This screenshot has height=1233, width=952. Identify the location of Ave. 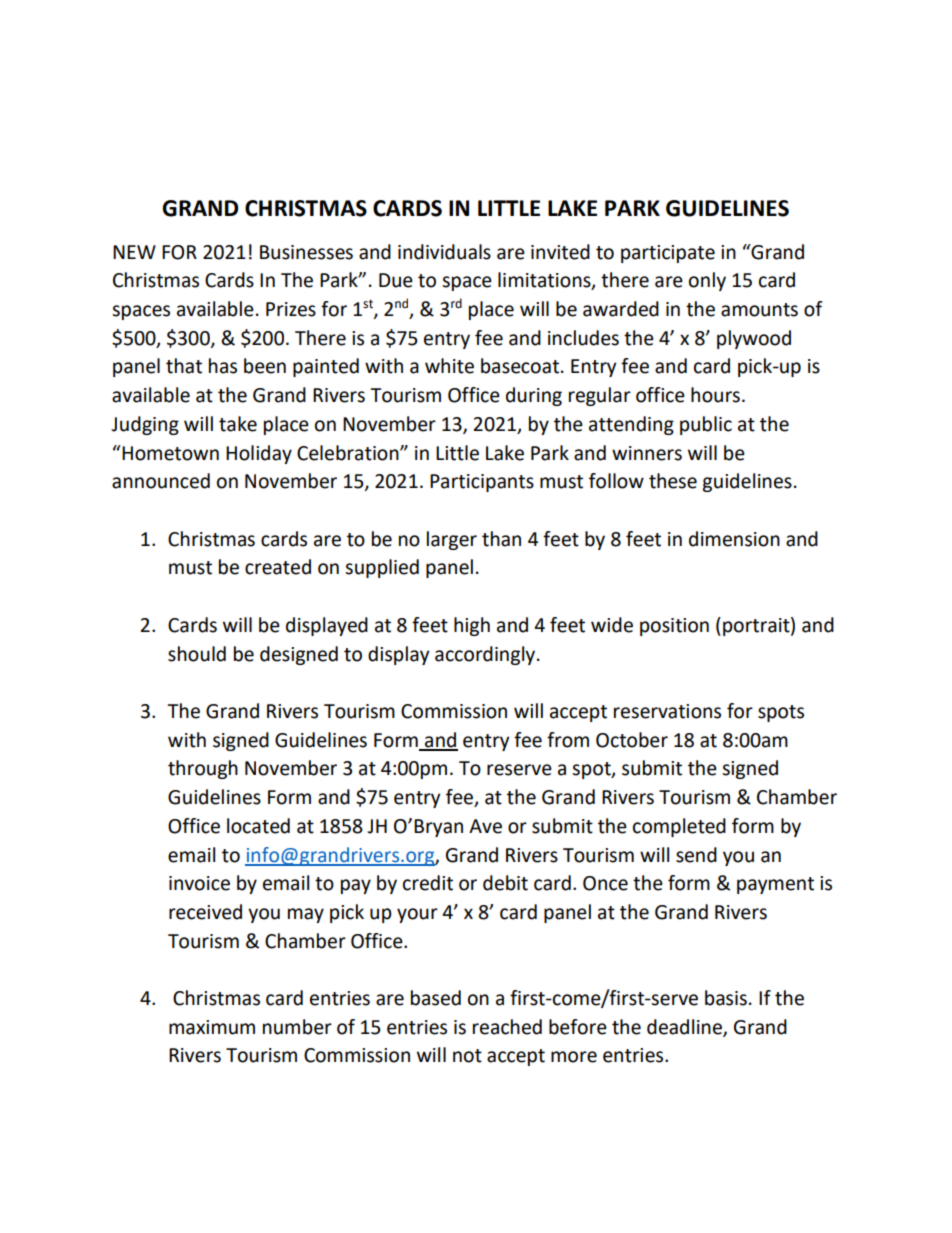
(485, 826).
